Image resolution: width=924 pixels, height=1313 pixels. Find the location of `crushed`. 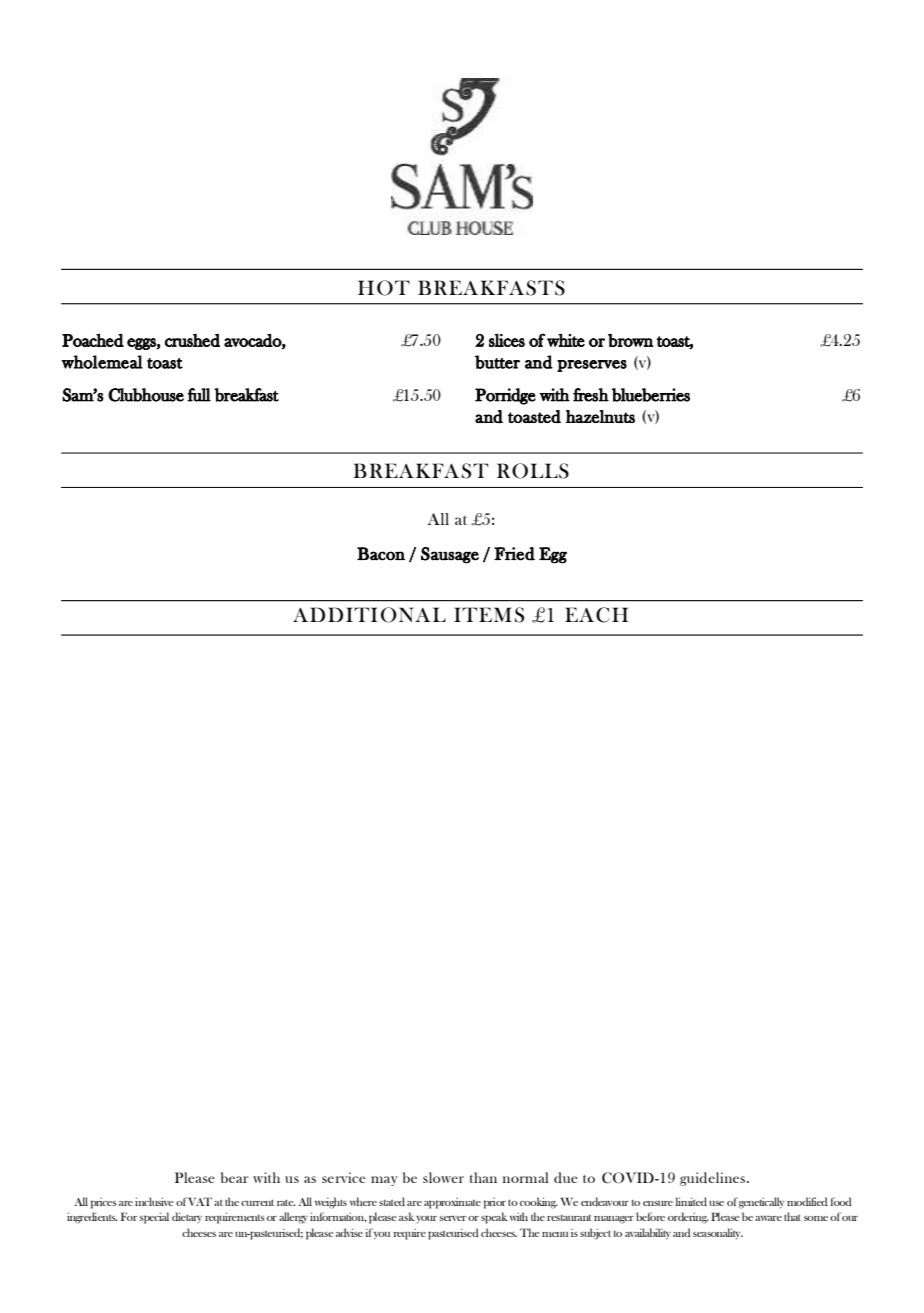

crushed is located at coordinates (192, 340).
